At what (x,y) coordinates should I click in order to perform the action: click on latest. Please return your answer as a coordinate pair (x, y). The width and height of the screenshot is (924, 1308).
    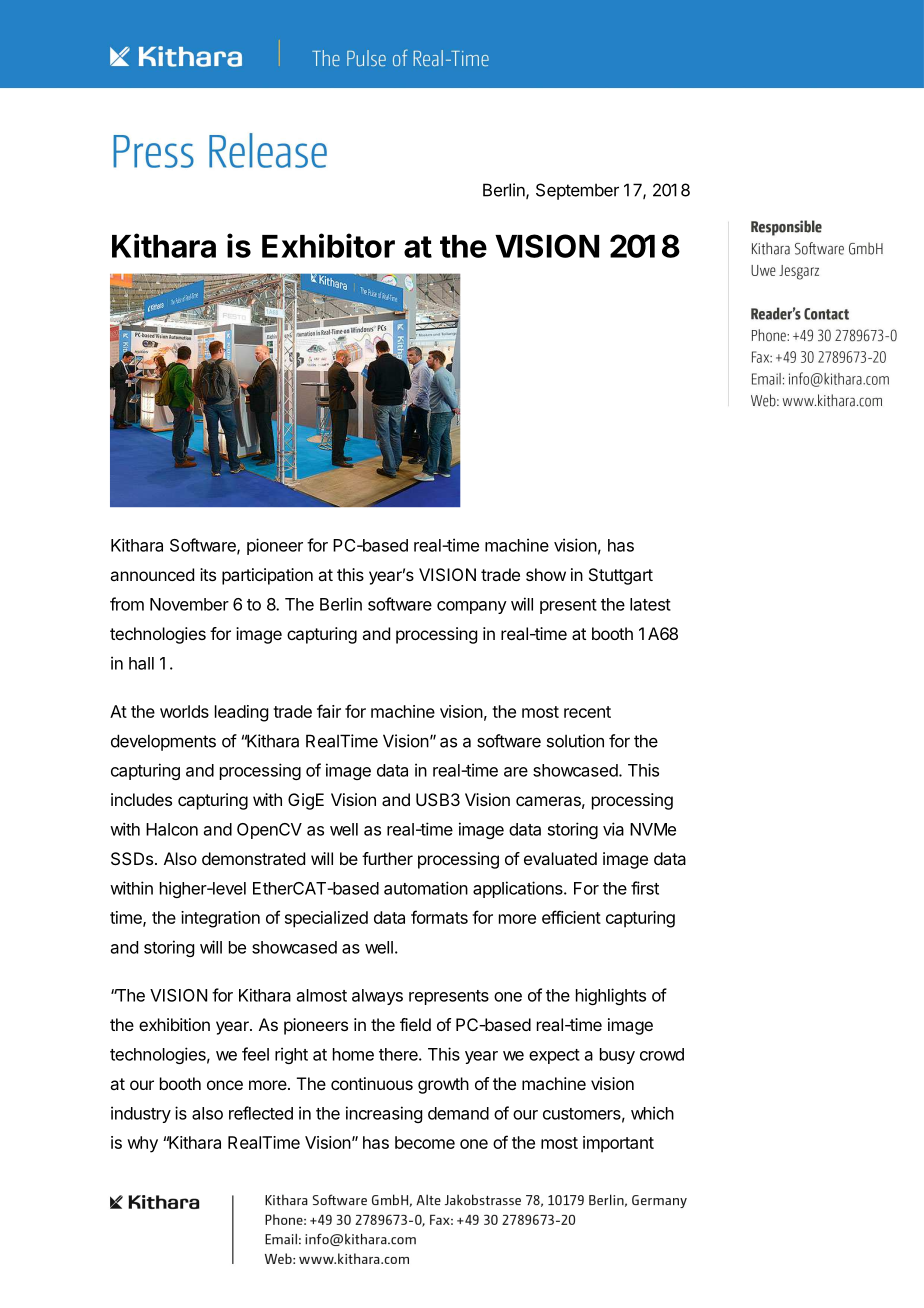
    Looking at the image, I should click on (650, 604).
